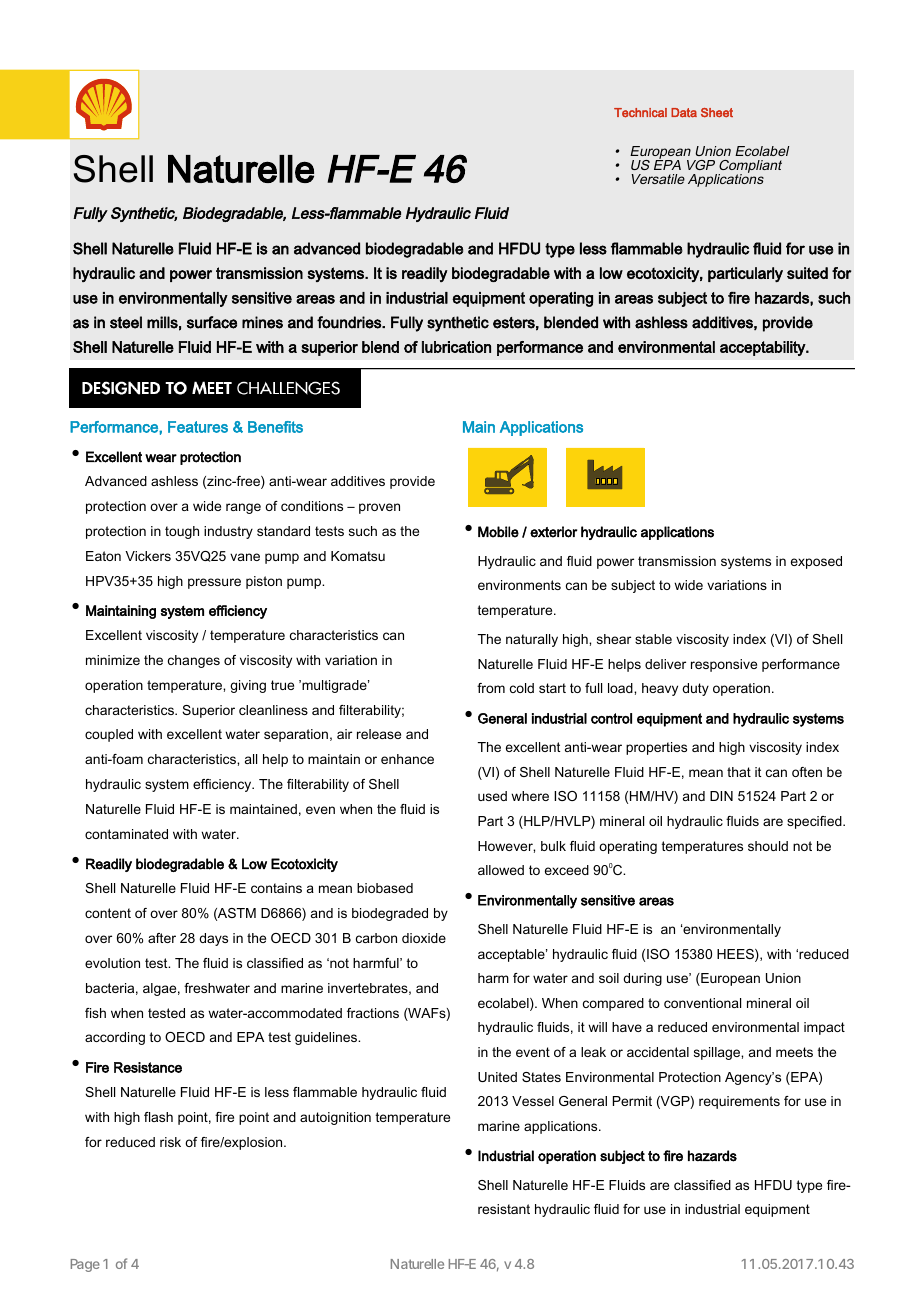  What do you see at coordinates (739, 1102) in the page?
I see `requirements` at bounding box center [739, 1102].
